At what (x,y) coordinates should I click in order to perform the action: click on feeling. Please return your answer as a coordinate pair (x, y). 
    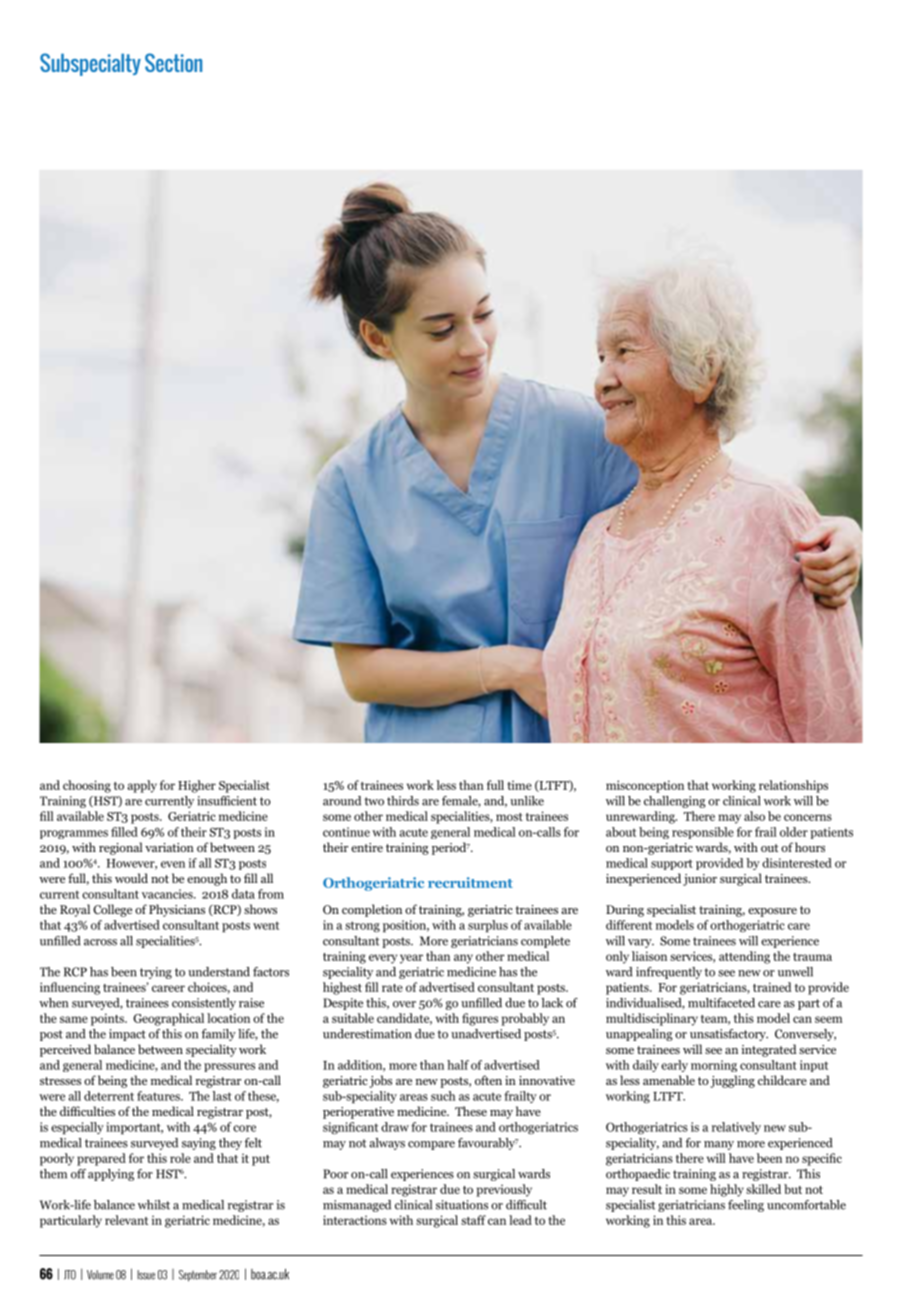
    Looking at the image, I should click on (746, 1206).
